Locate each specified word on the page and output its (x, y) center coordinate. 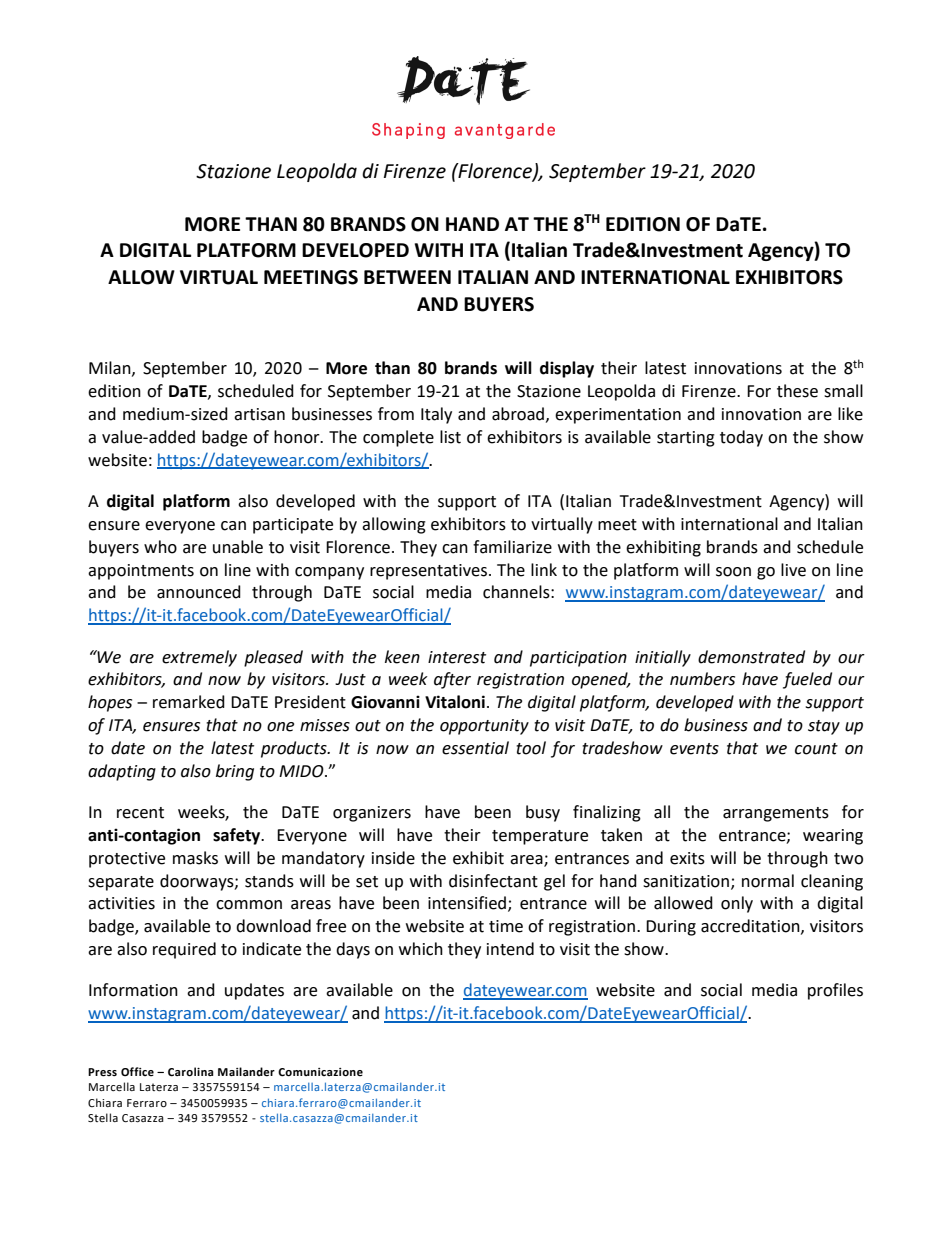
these (797, 391)
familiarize (512, 547)
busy (543, 813)
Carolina (191, 1072)
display (567, 369)
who (160, 547)
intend (510, 949)
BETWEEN (407, 277)
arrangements (776, 814)
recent (140, 813)
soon (733, 572)
